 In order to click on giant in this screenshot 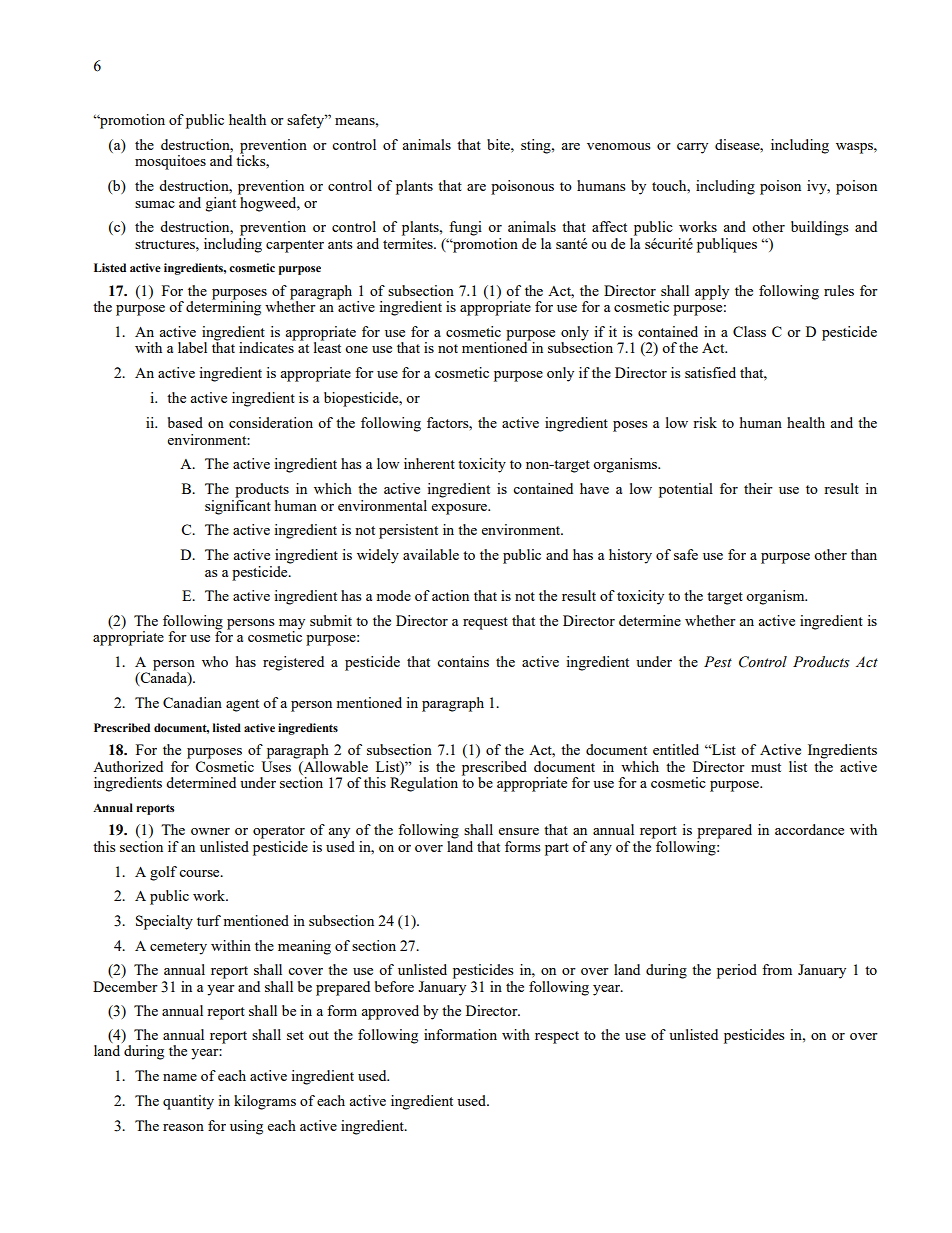, I will do `click(222, 203)`.
